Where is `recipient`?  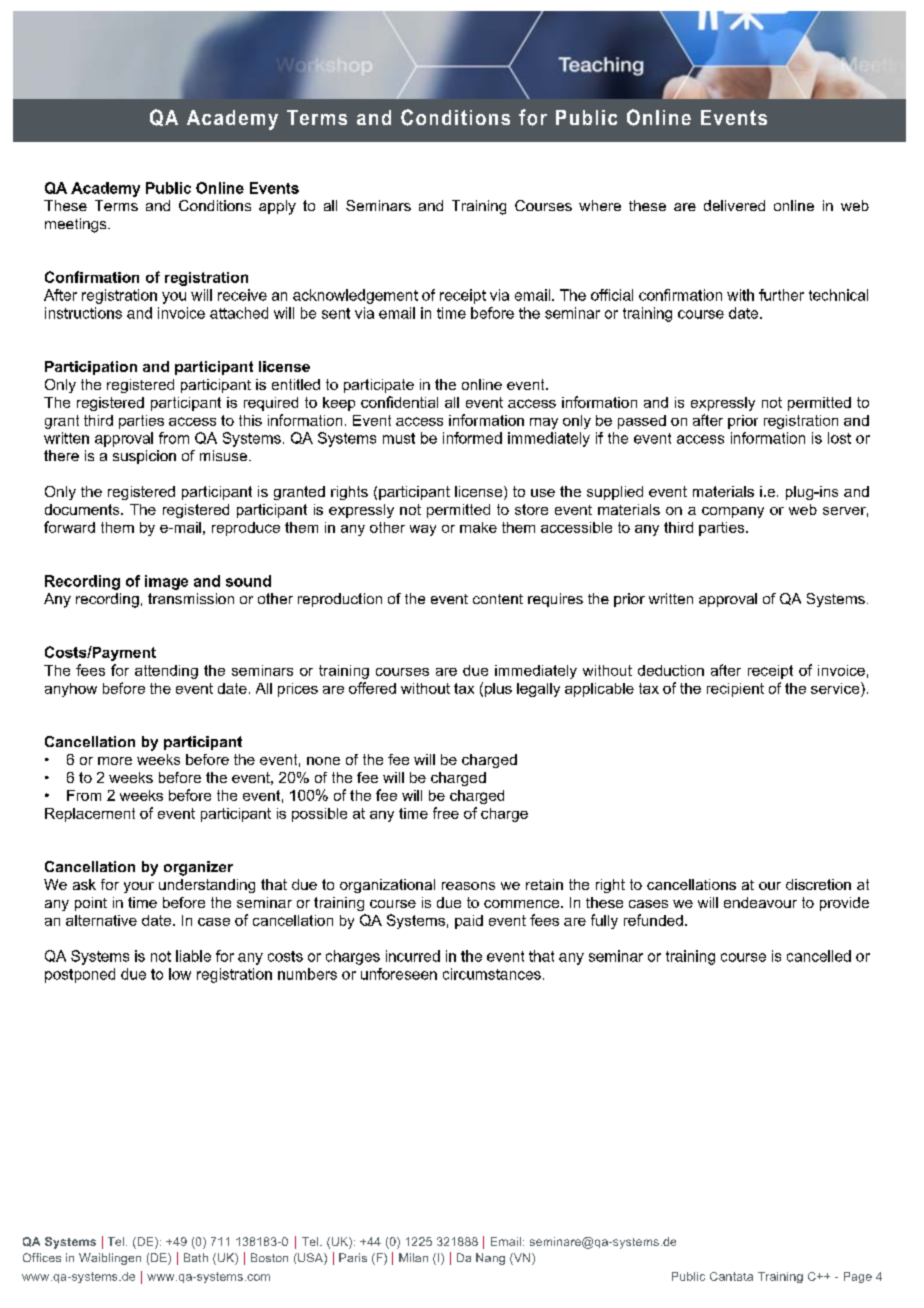
recipient is located at coordinates (735, 690).
